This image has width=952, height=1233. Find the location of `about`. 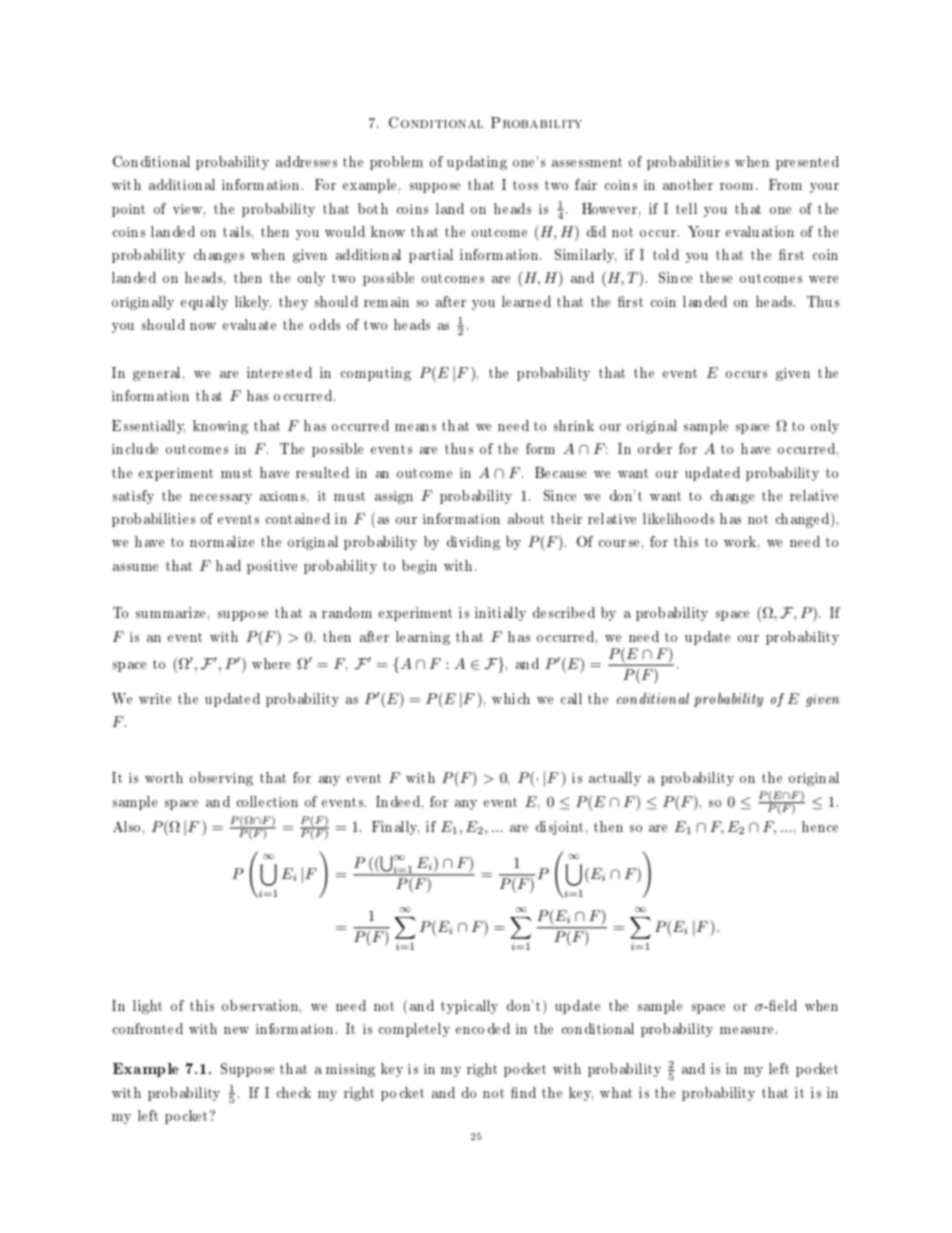

about is located at coordinates (526, 518).
